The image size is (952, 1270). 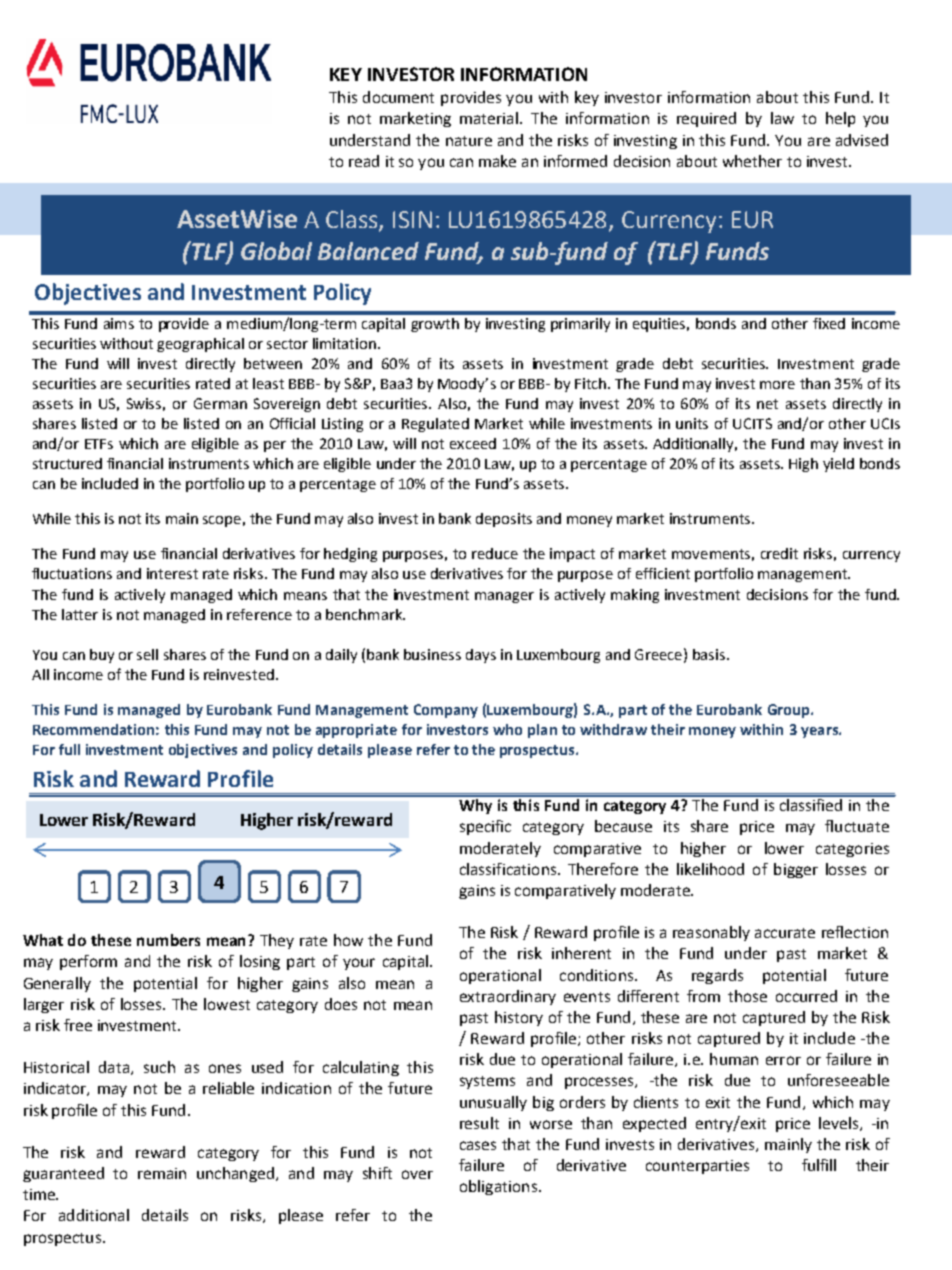 What do you see at coordinates (276, 251) in the image?
I see `Global` at bounding box center [276, 251].
